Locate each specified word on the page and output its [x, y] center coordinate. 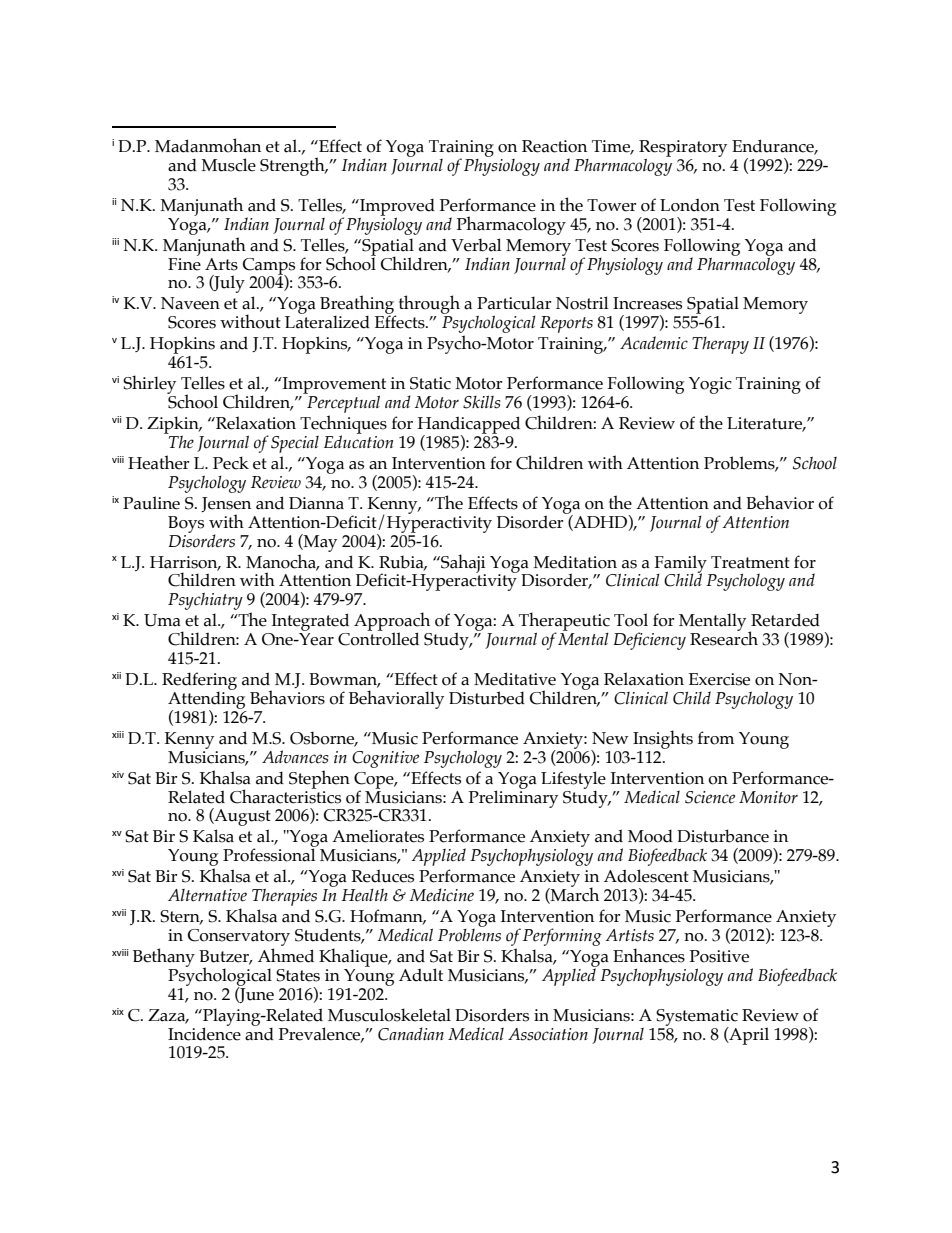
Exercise [719, 679]
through [428, 306]
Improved [396, 208]
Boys [186, 524]
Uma [162, 620]
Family [681, 565]
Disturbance [723, 836]
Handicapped [469, 426]
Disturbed [487, 698]
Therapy [720, 345]
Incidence [204, 1033]
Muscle [228, 165]
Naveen [190, 303]
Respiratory [683, 149]
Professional [270, 854]
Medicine [442, 895]
